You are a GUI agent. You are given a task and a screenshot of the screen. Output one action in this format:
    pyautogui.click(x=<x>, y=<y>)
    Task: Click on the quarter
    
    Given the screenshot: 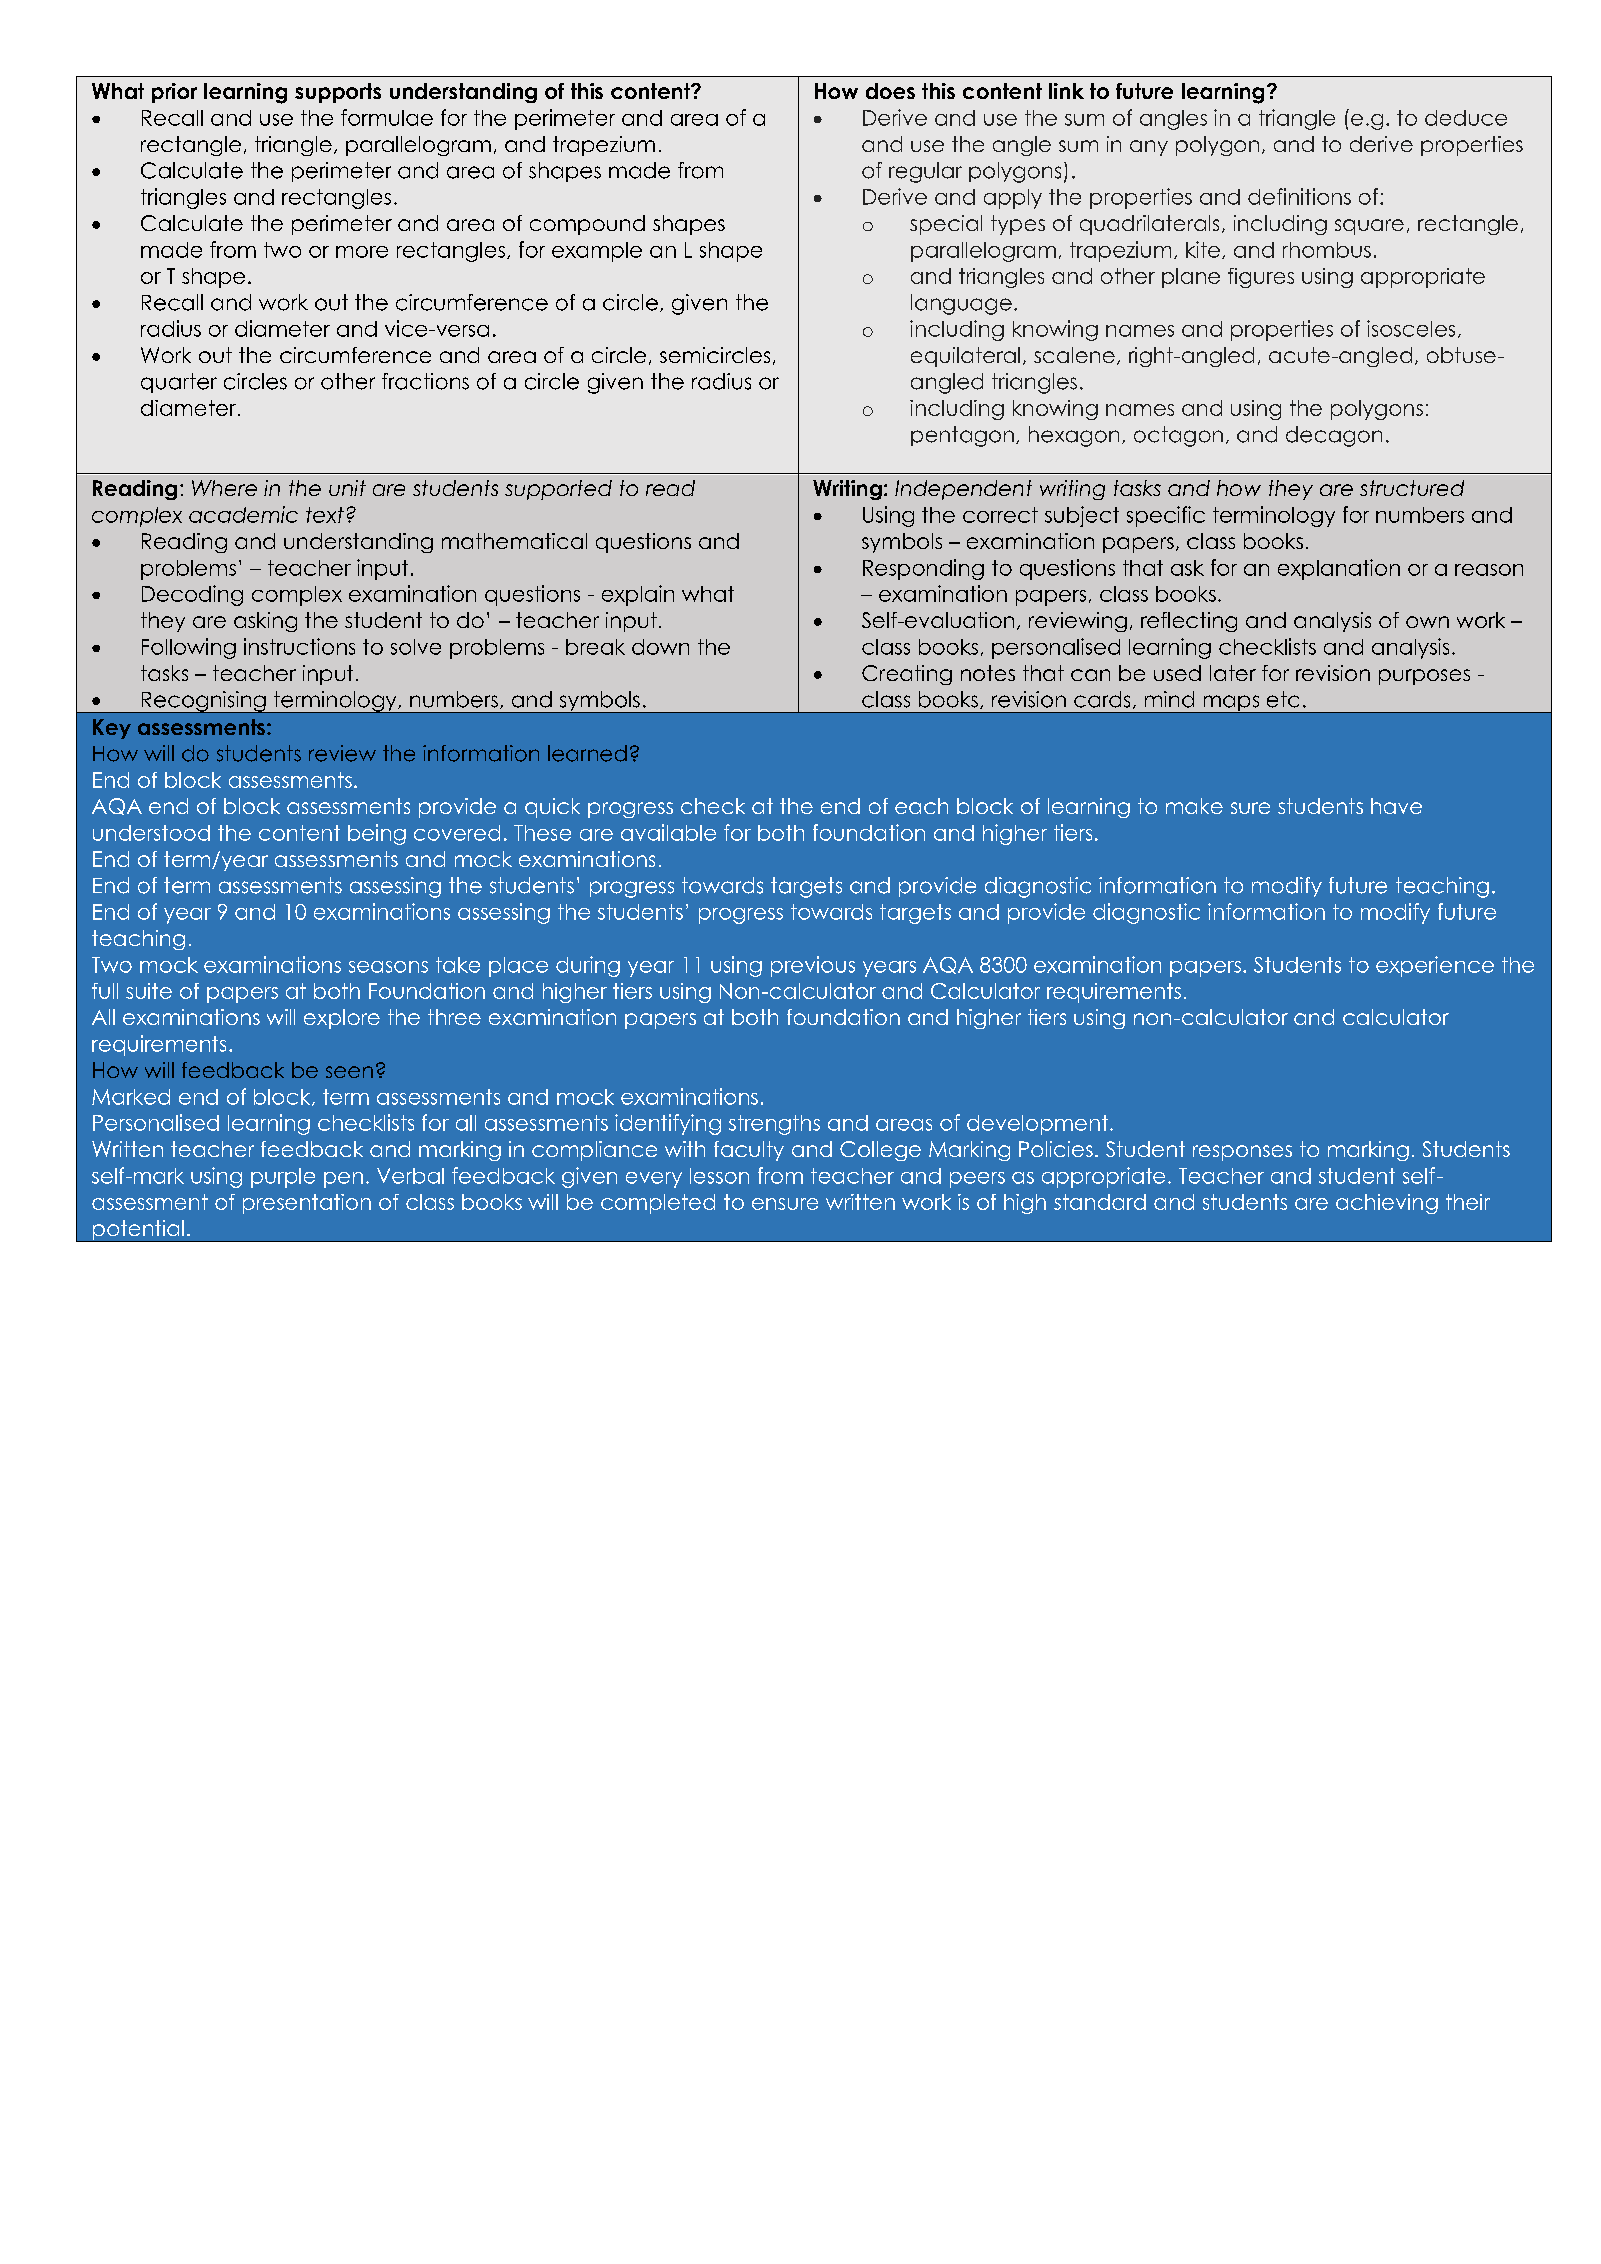 What is the action you would take?
    pyautogui.click(x=179, y=383)
